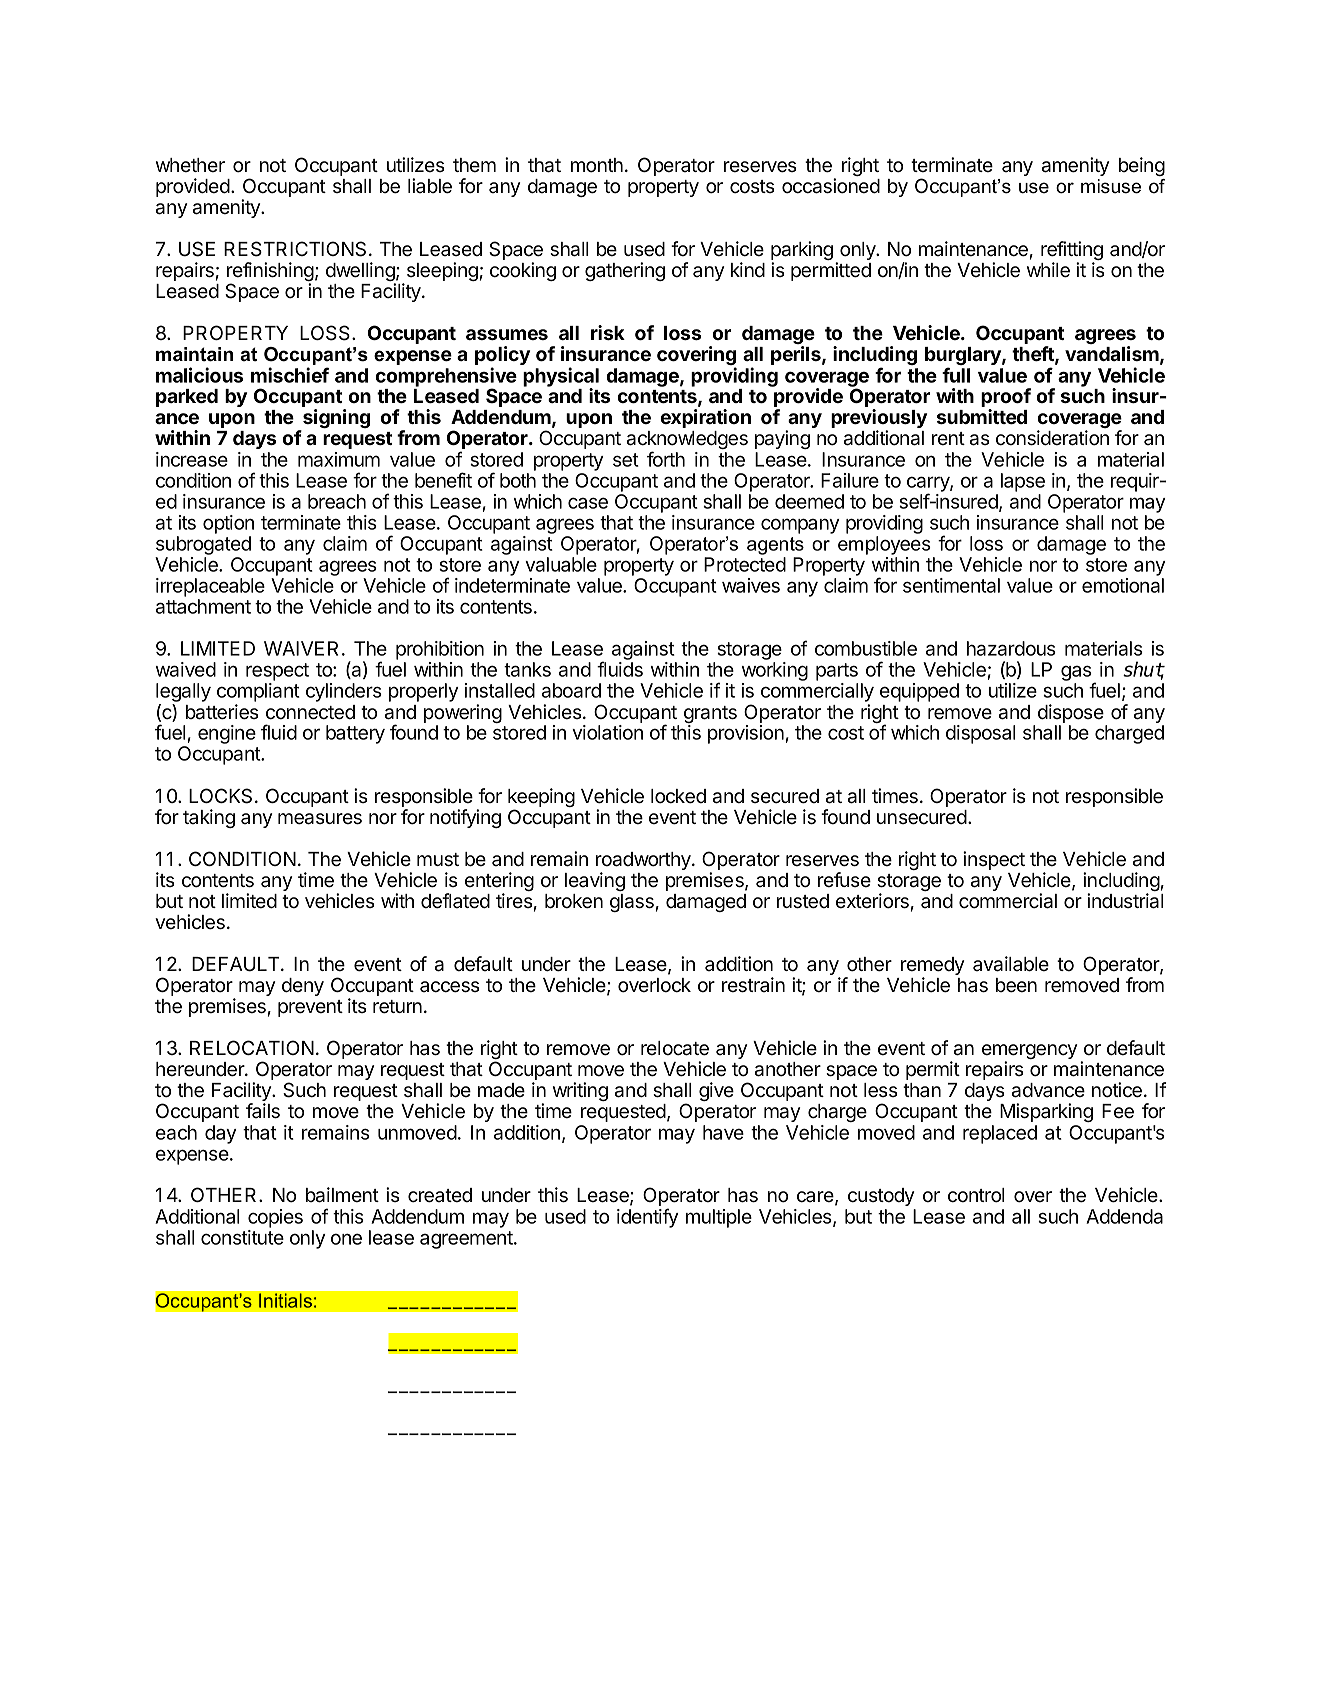  I want to click on grants, so click(710, 716).
